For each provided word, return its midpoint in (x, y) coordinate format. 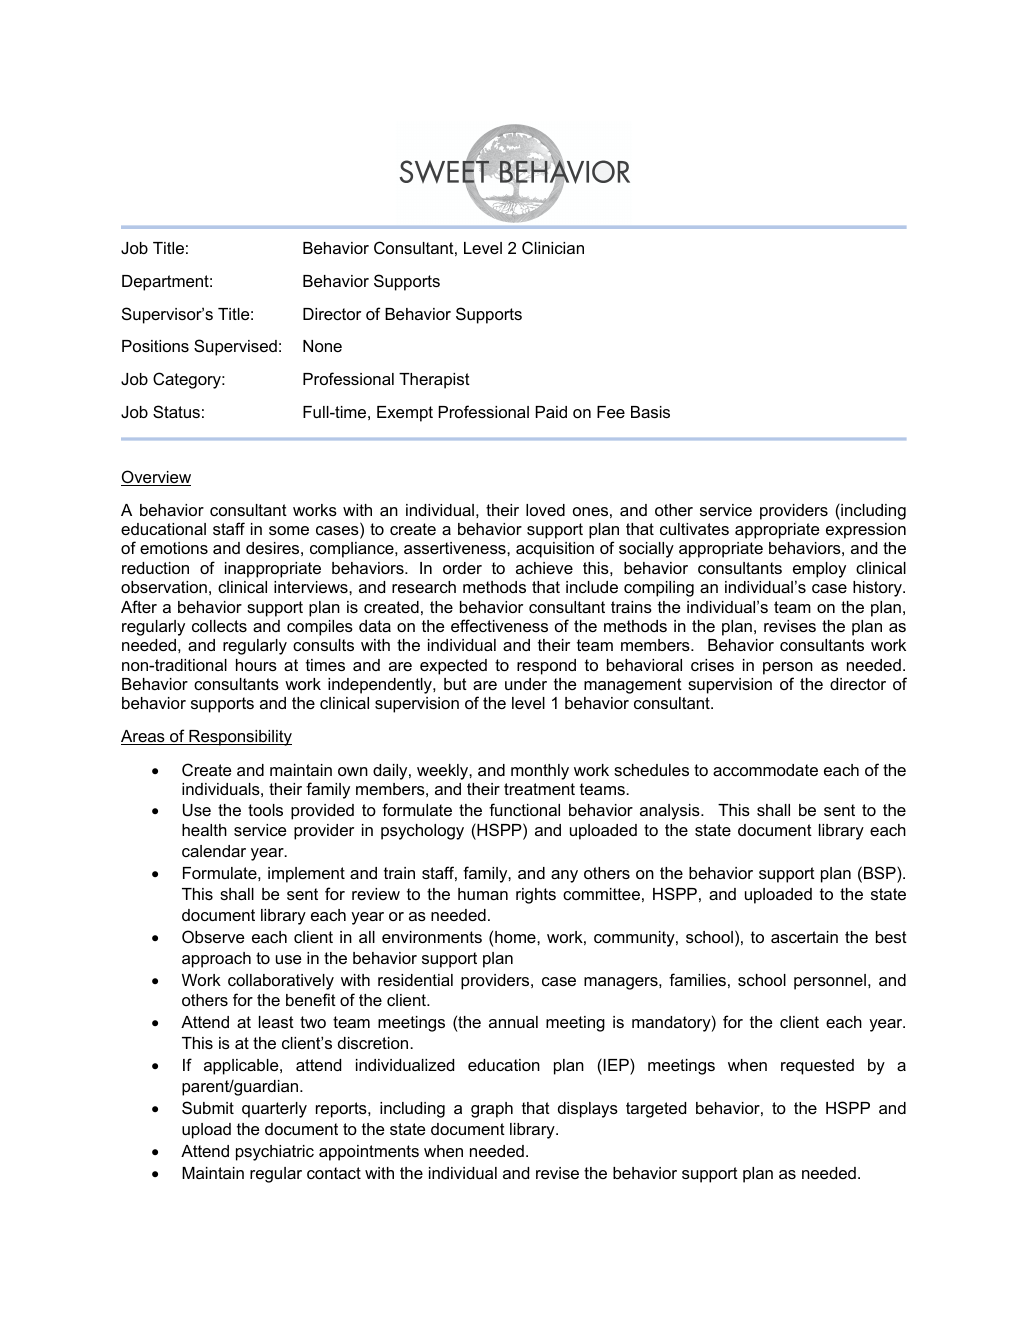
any (564, 876)
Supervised (235, 347)
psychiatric (275, 1153)
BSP (881, 872)
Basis (650, 412)
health (204, 830)
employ (819, 570)
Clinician (553, 247)
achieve (544, 568)
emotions (174, 548)
